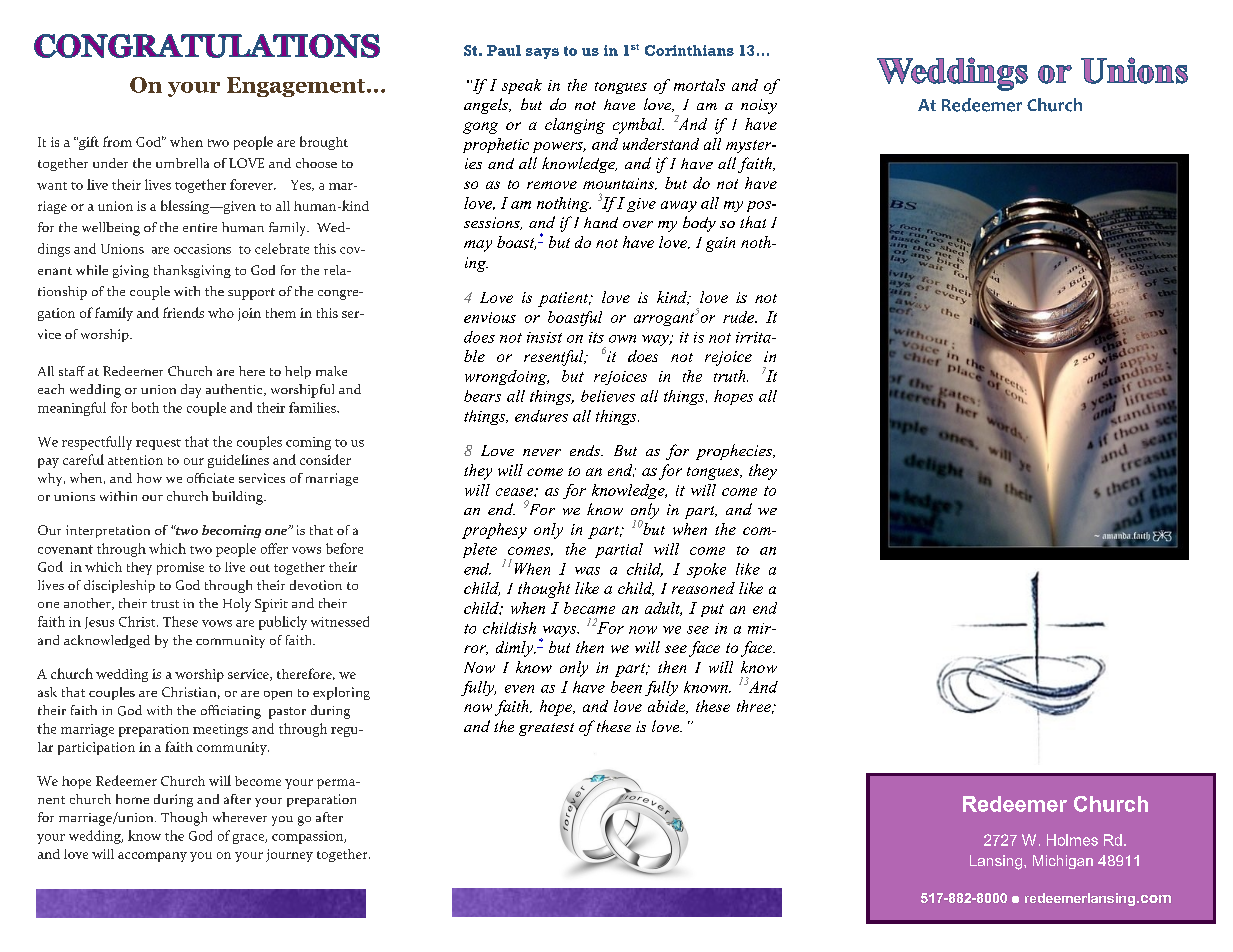 This image has height=952, width=1233. I want to click on Engagement, so click(297, 87).
